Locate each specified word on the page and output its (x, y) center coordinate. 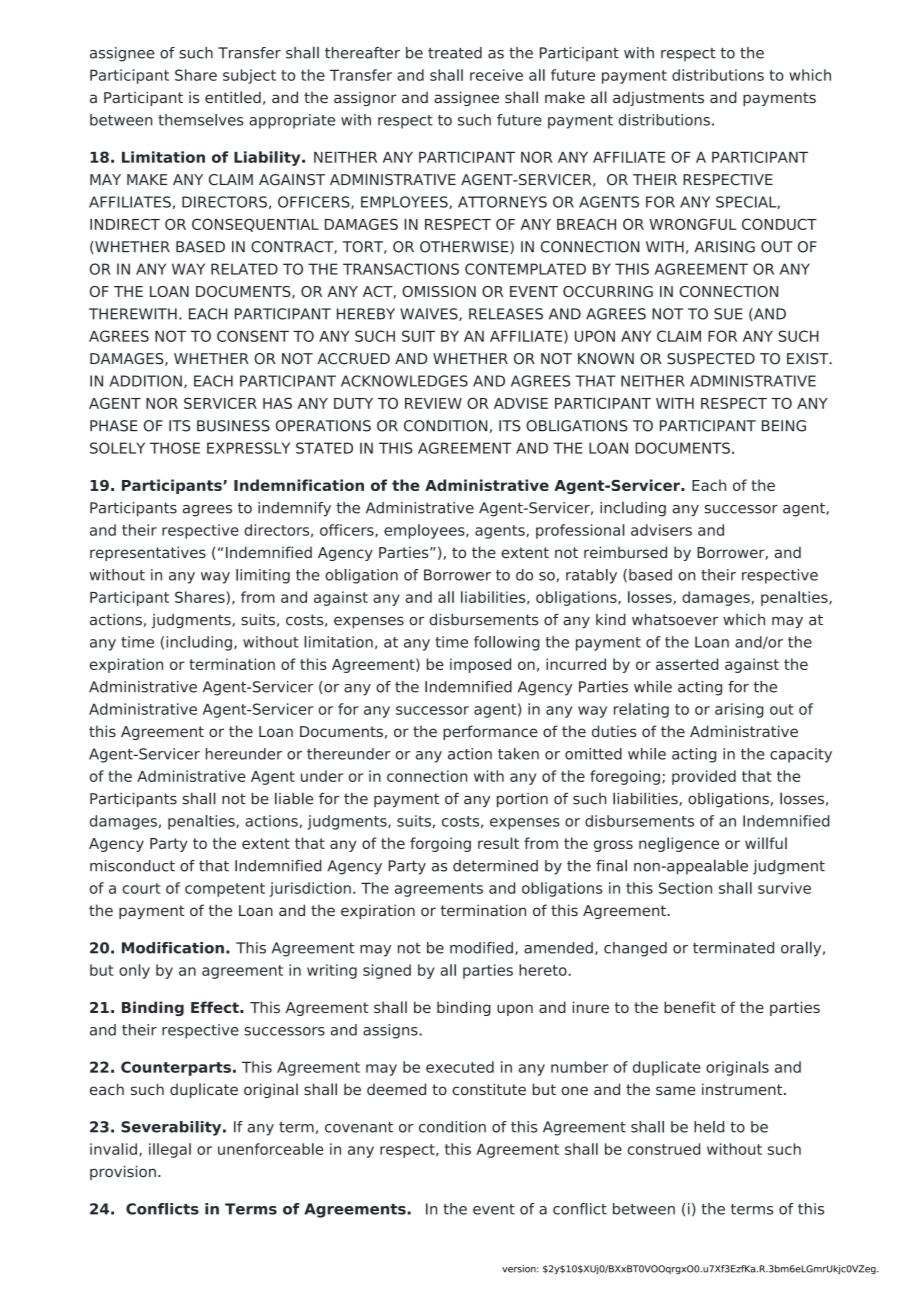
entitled (233, 97)
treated (455, 53)
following (507, 643)
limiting (263, 576)
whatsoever (675, 619)
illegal (170, 1150)
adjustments (658, 98)
